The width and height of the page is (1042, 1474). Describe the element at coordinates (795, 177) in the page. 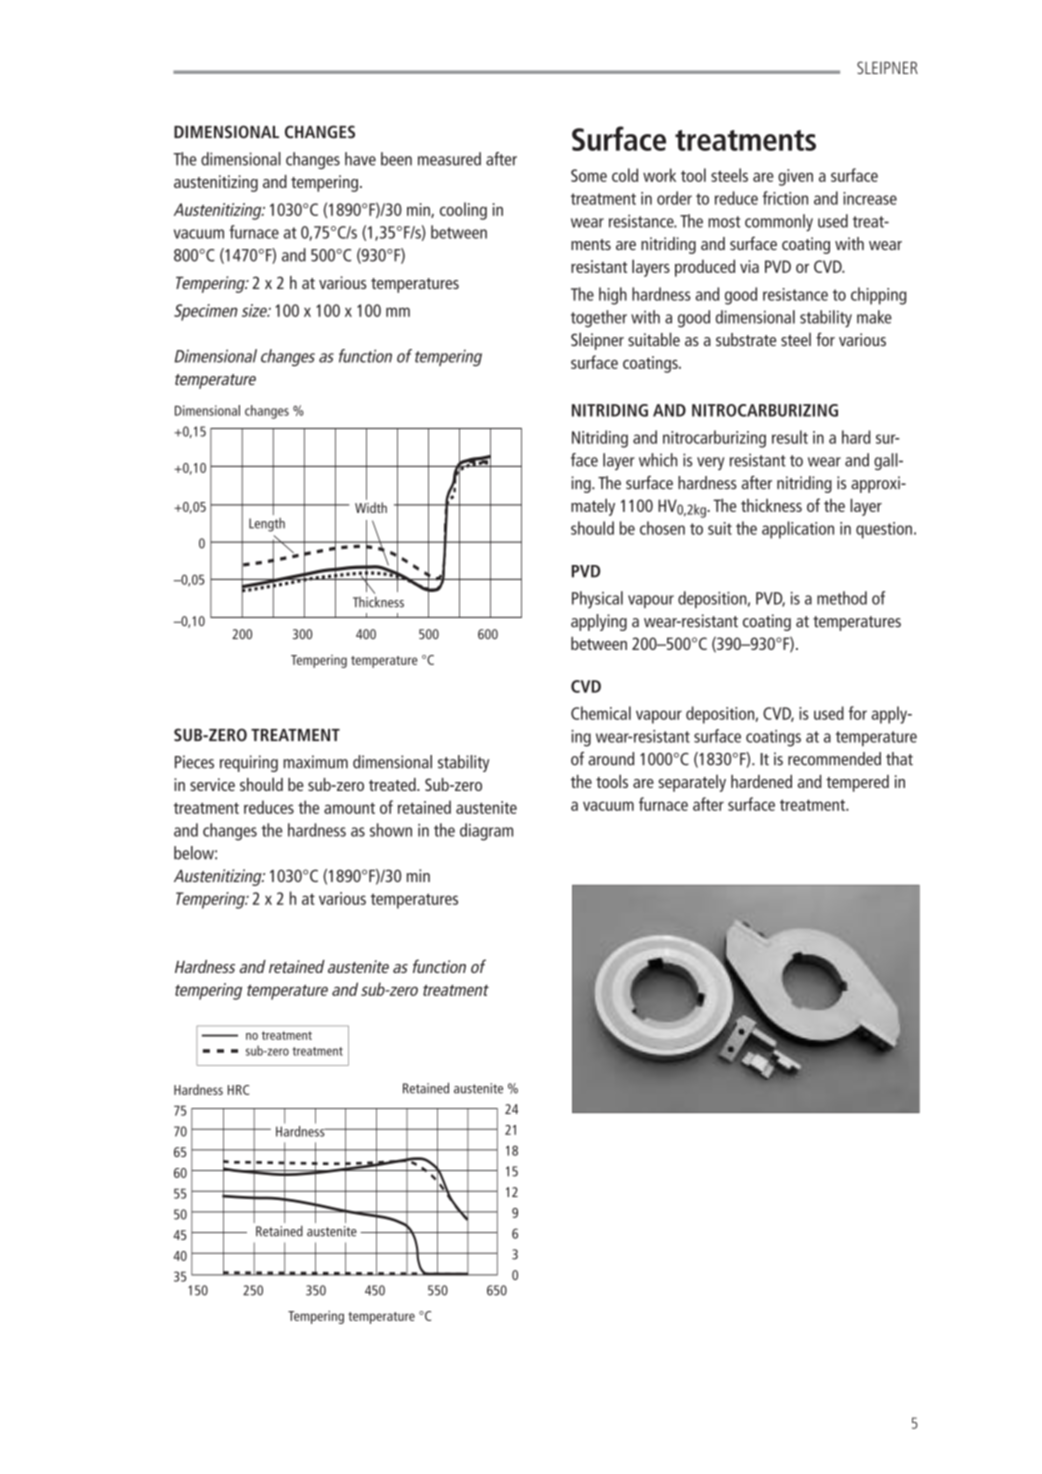

I see `given` at that location.
